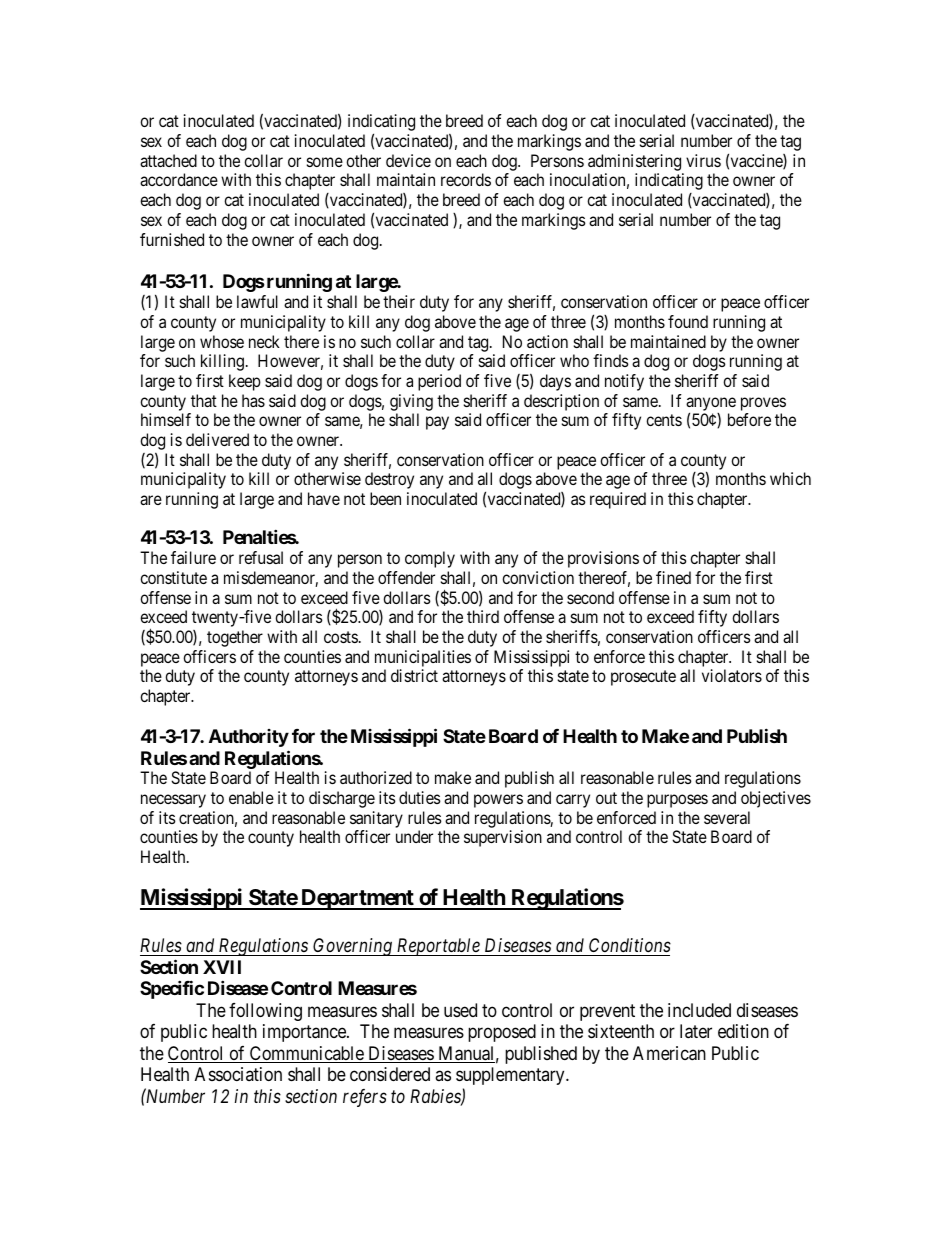 The height and width of the screenshot is (1233, 952). What do you see at coordinates (251, 797) in the screenshot?
I see `enable` at bounding box center [251, 797].
